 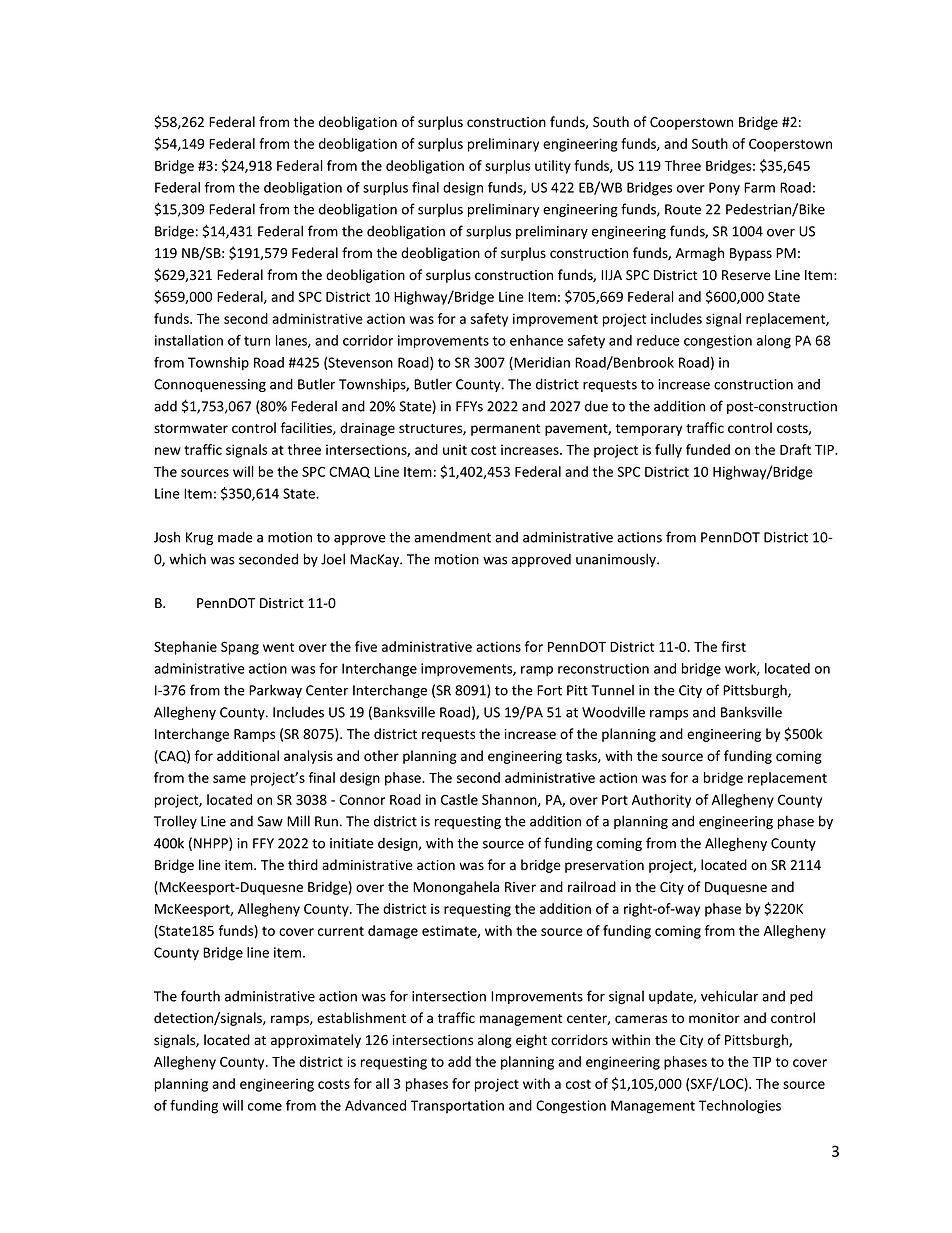 I want to click on come, so click(x=265, y=1107).
